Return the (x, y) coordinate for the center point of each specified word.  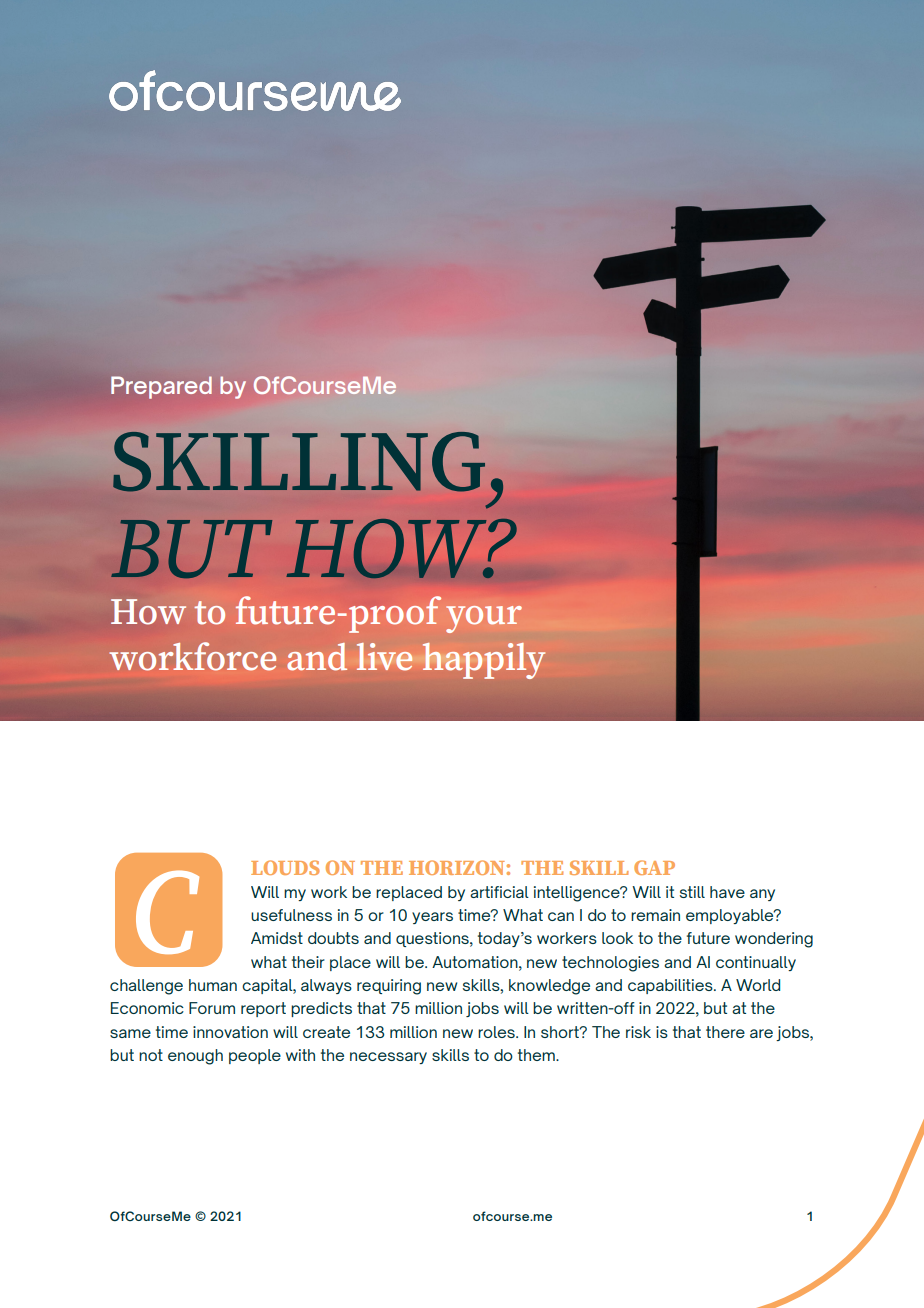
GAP (654, 867)
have (727, 892)
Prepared (161, 387)
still (692, 892)
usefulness (291, 915)
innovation (230, 1032)
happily (484, 661)
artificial (499, 892)
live (385, 657)
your (484, 619)
